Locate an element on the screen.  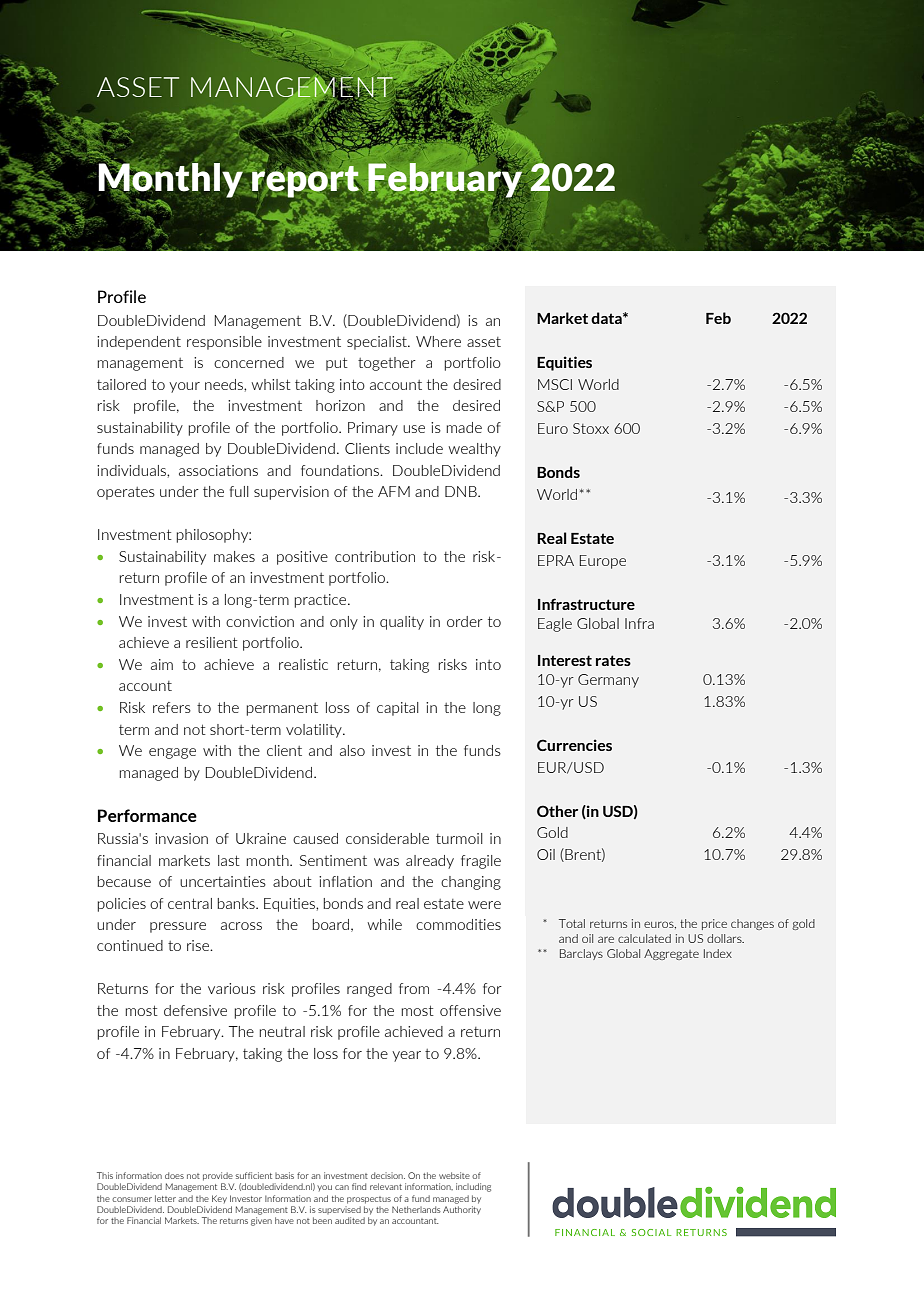
Netherlands is located at coordinates (416, 1209).
